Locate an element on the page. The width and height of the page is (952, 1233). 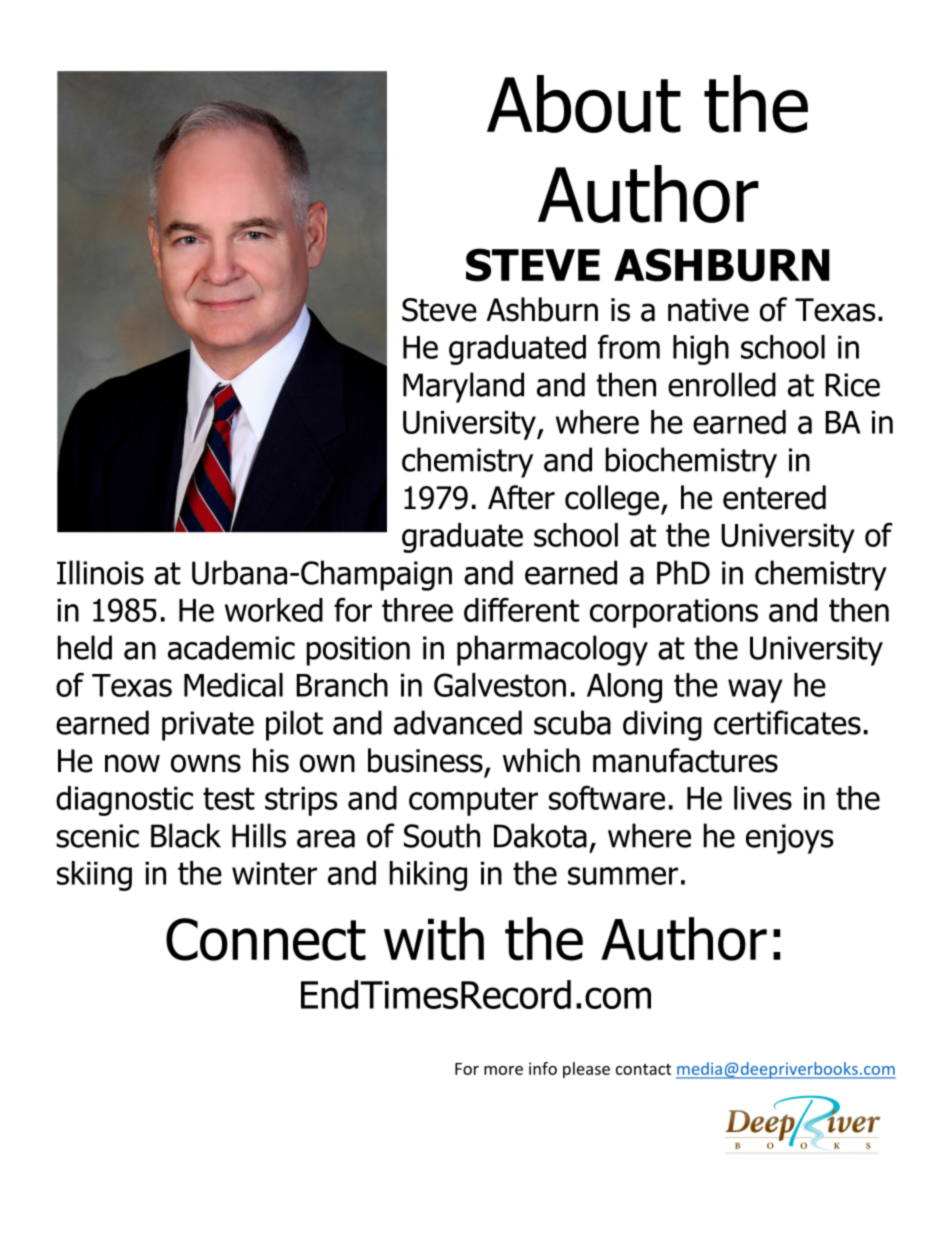
native is located at coordinates (708, 310).
